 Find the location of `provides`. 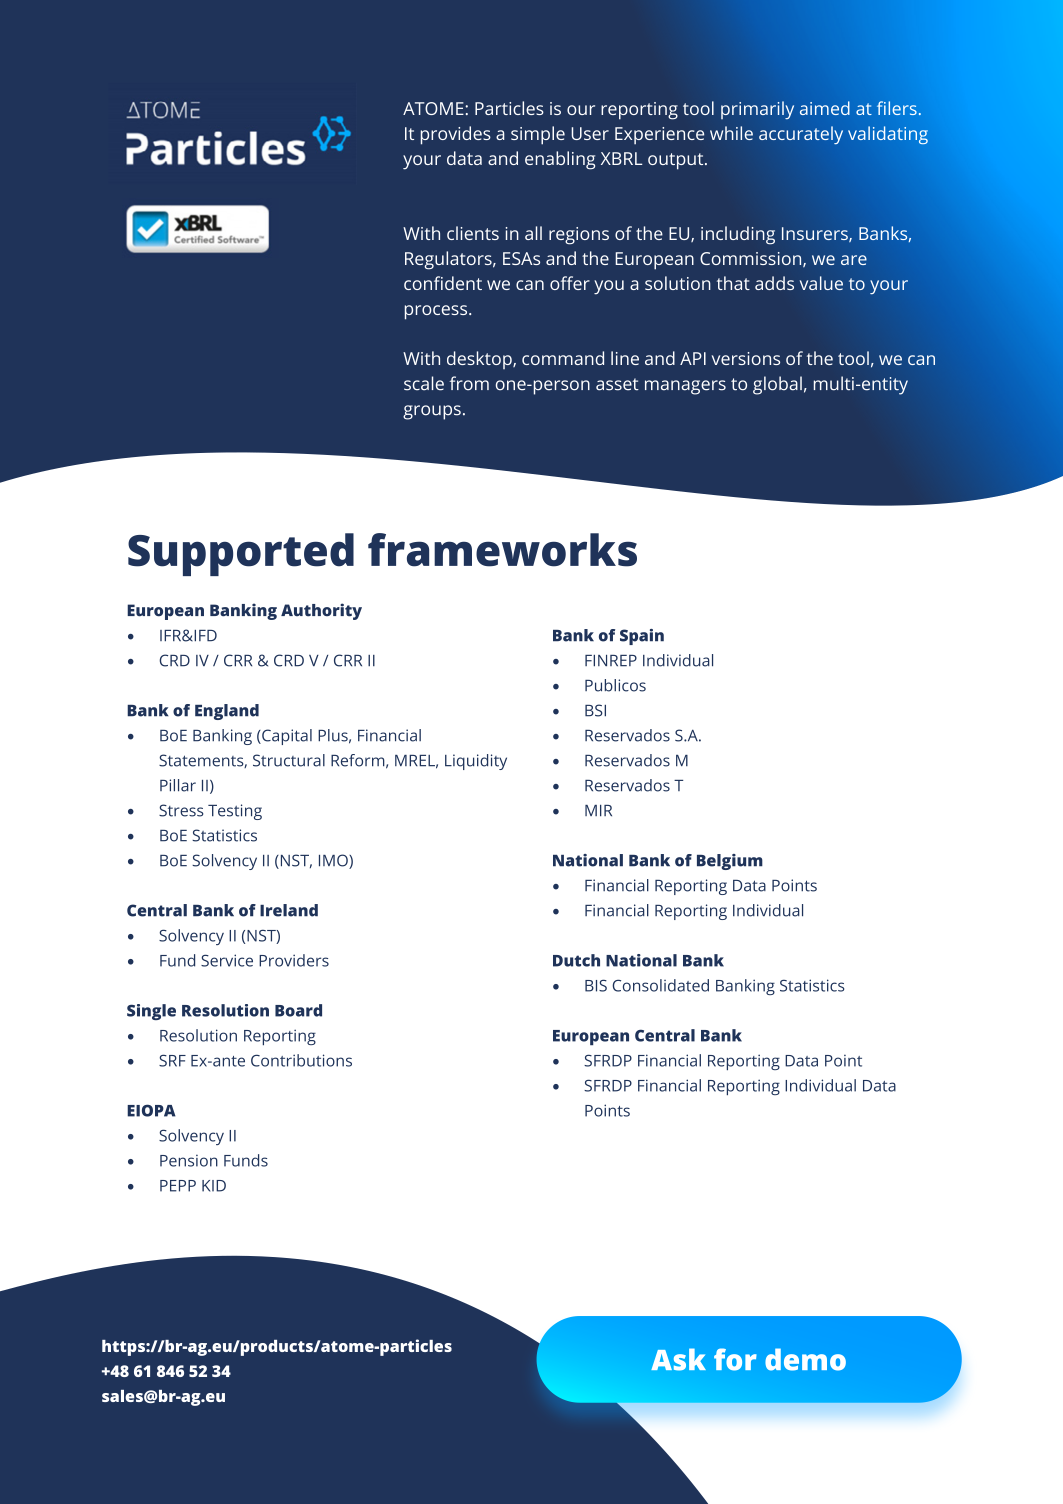

provides is located at coordinates (456, 135).
